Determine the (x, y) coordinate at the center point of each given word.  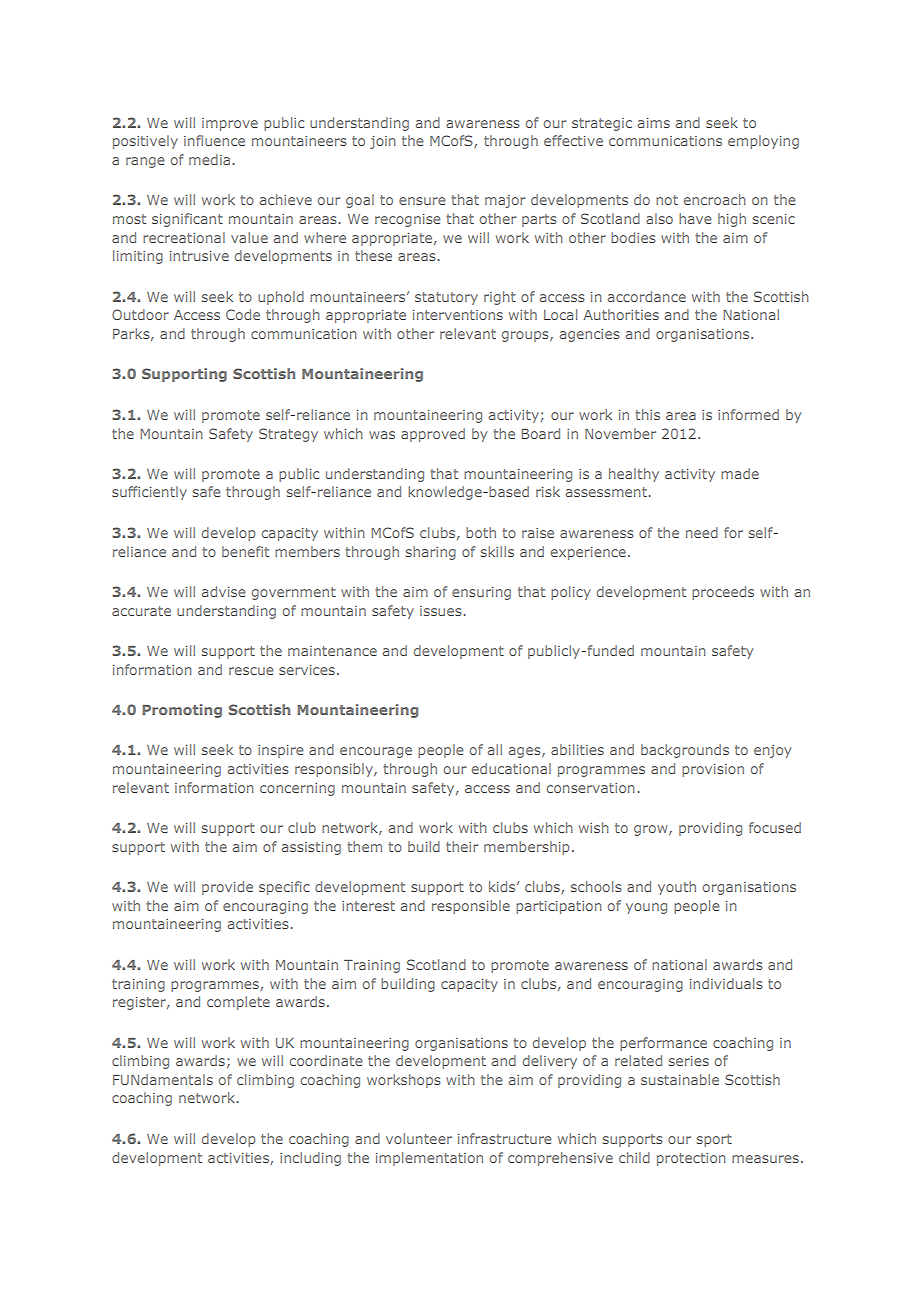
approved (433, 435)
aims (654, 123)
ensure (422, 201)
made (740, 473)
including (310, 1159)
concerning (297, 789)
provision (713, 770)
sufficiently (149, 493)
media (209, 159)
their (462, 846)
